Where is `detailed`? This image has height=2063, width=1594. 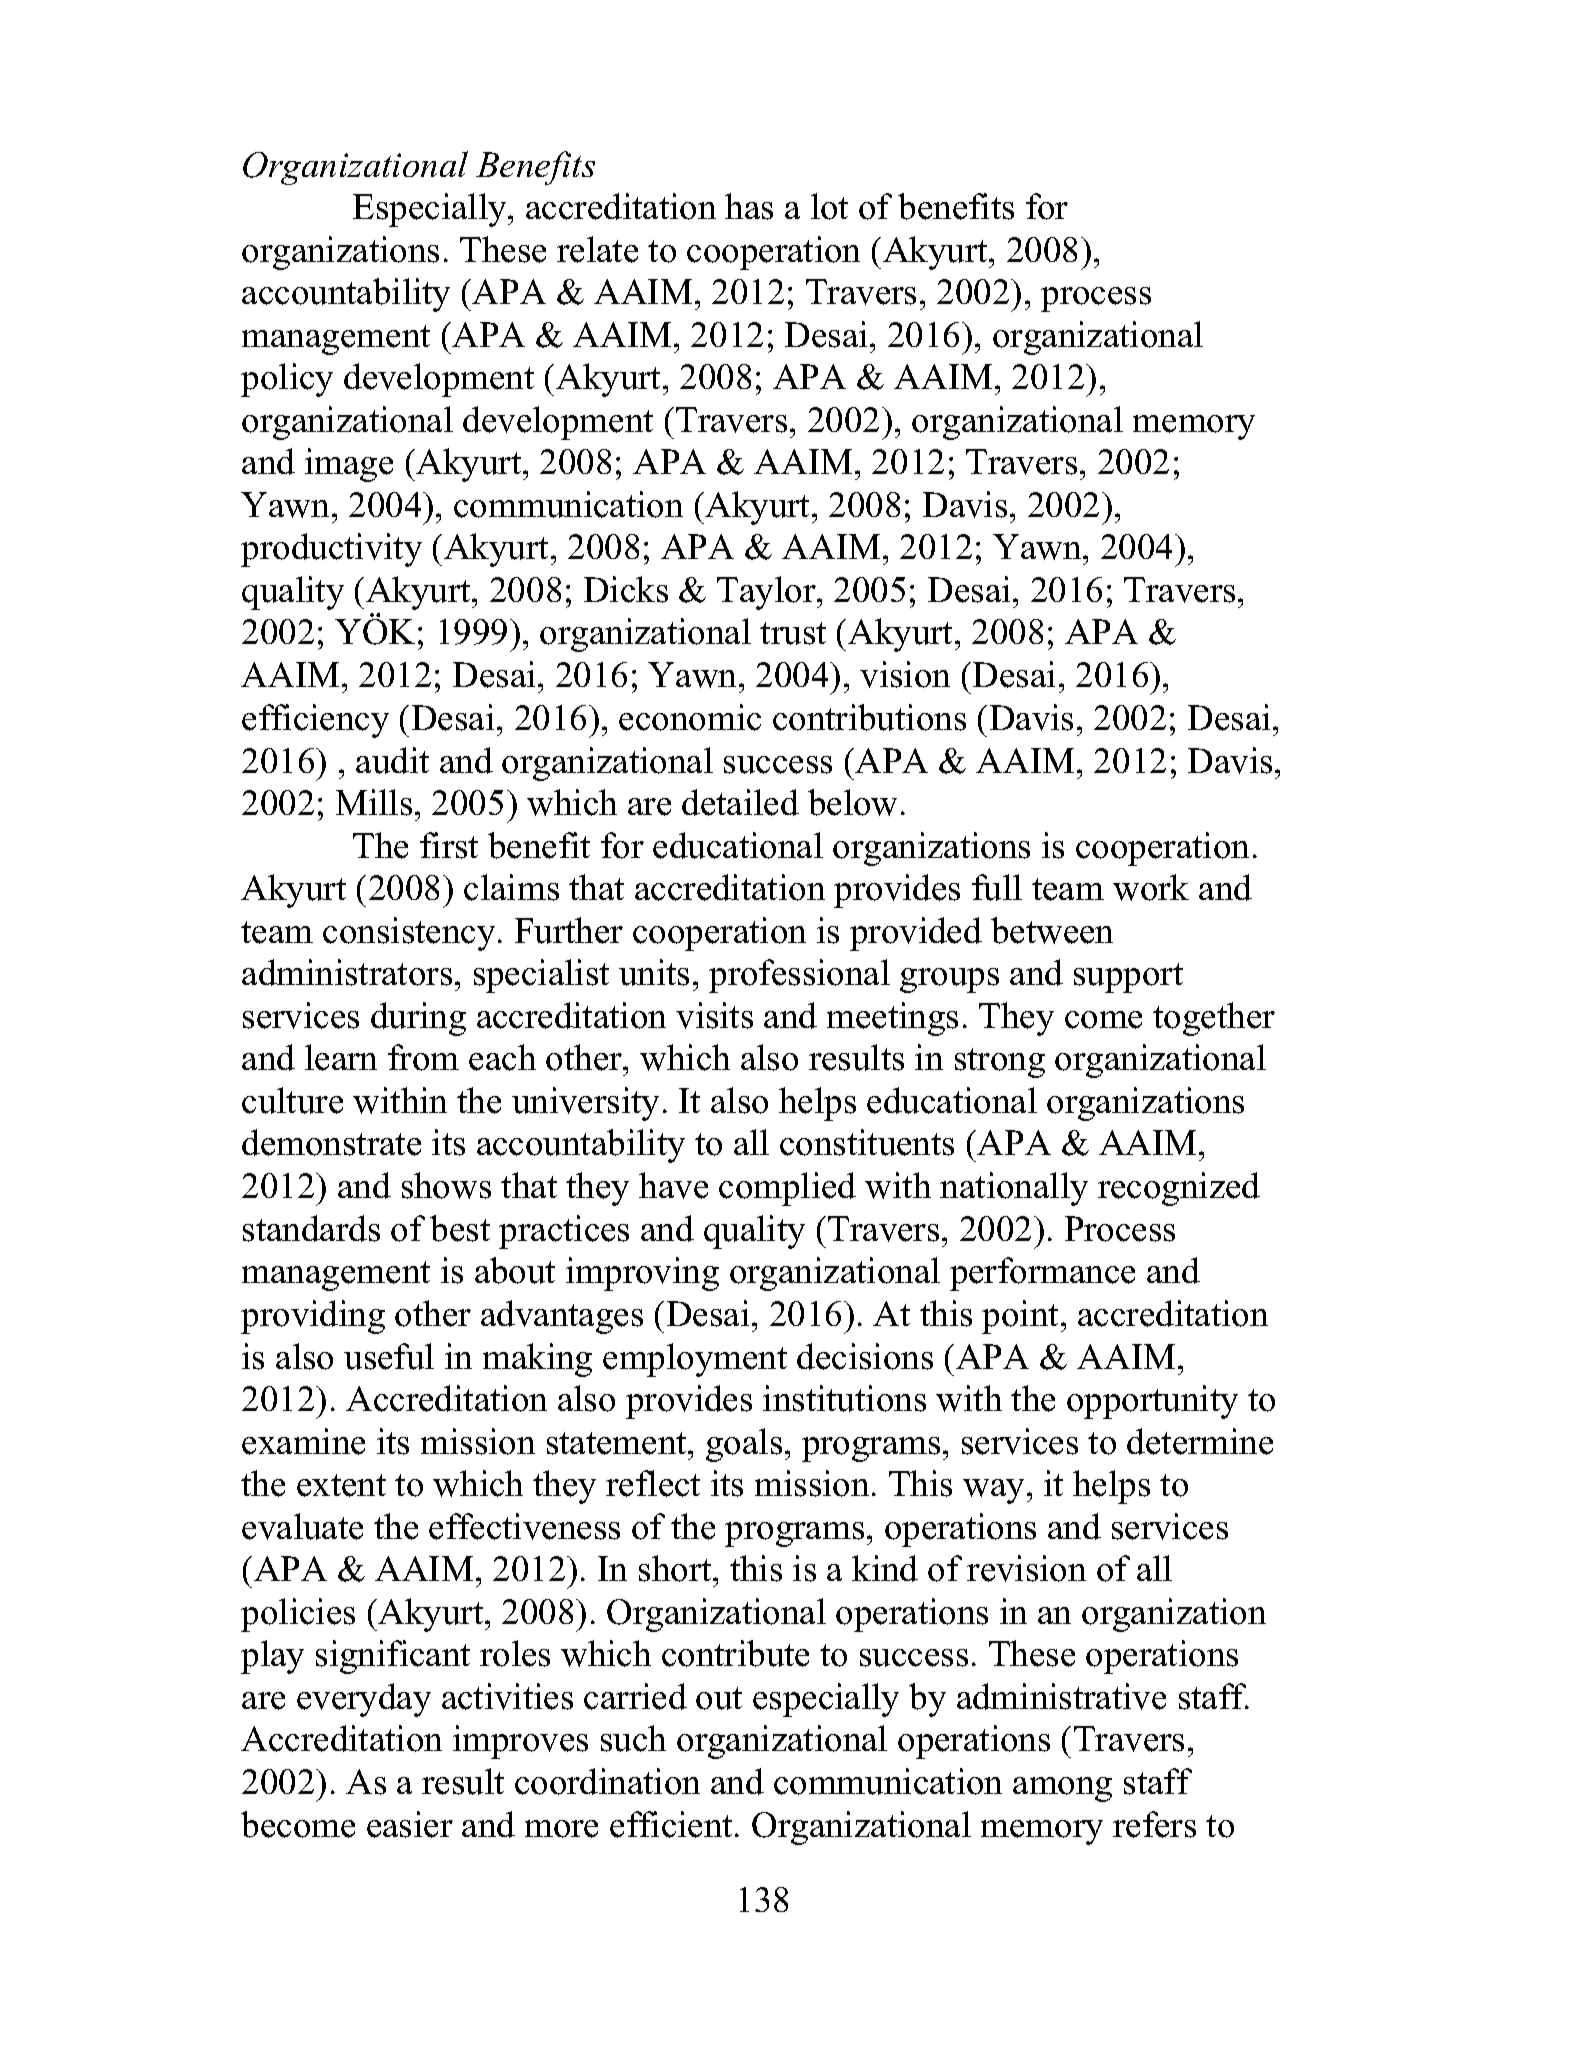 detailed is located at coordinates (740, 802).
